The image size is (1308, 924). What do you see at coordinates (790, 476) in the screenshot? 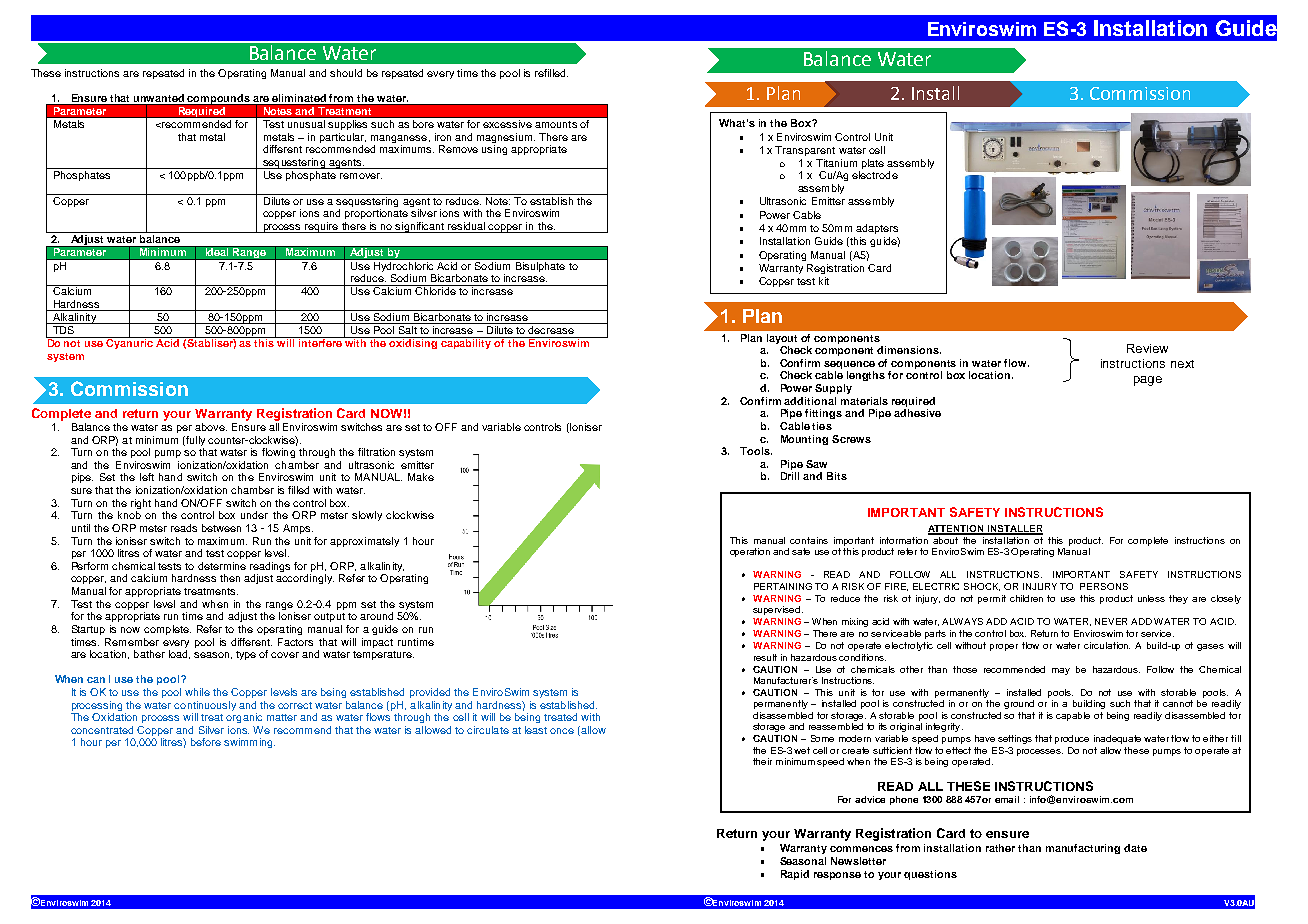
I see `Drill` at bounding box center [790, 476].
